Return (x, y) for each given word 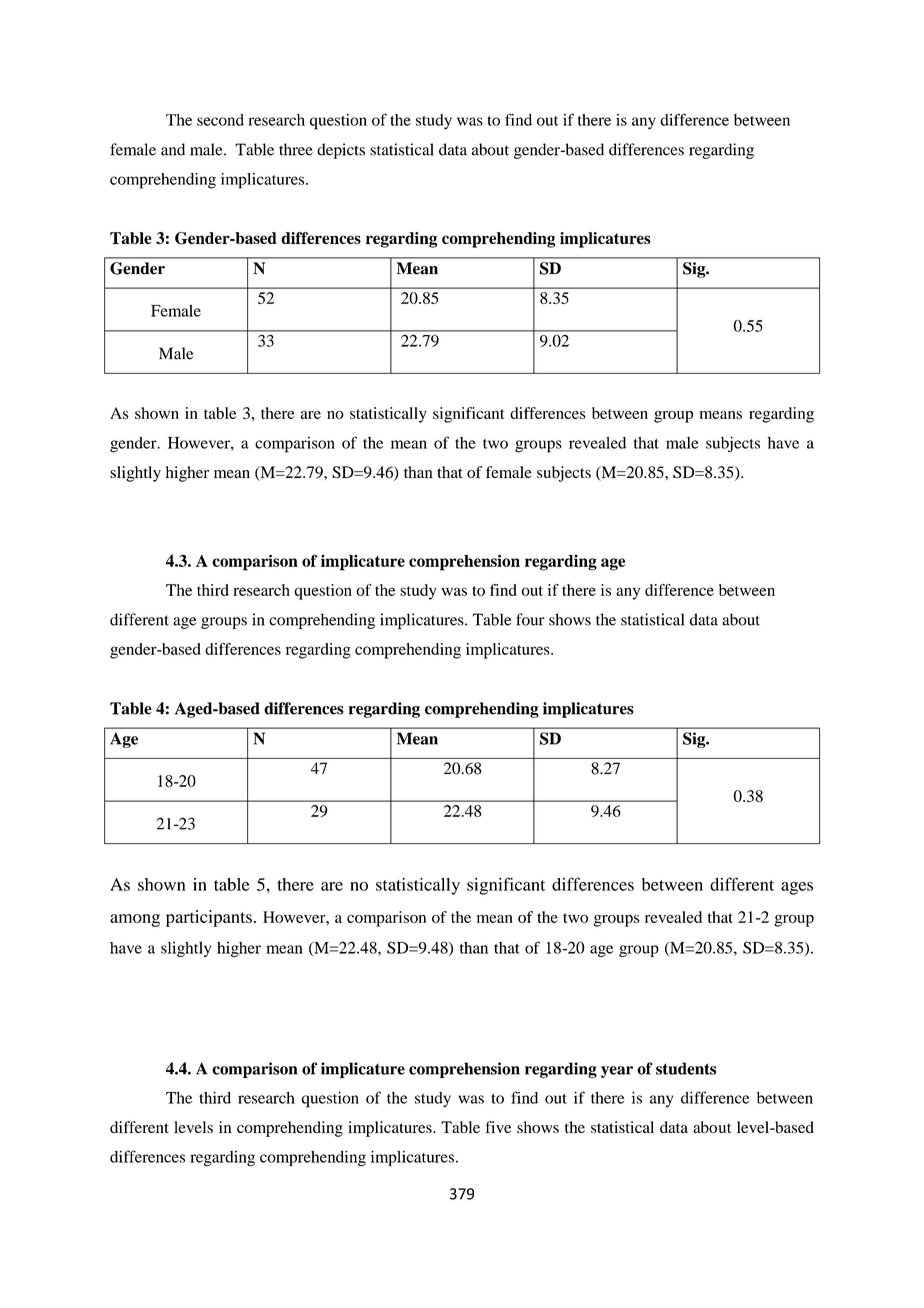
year (617, 1072)
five (498, 1127)
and (173, 149)
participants (209, 918)
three (296, 149)
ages (797, 888)
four (530, 619)
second (220, 120)
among (135, 920)
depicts (341, 151)
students (686, 1068)
